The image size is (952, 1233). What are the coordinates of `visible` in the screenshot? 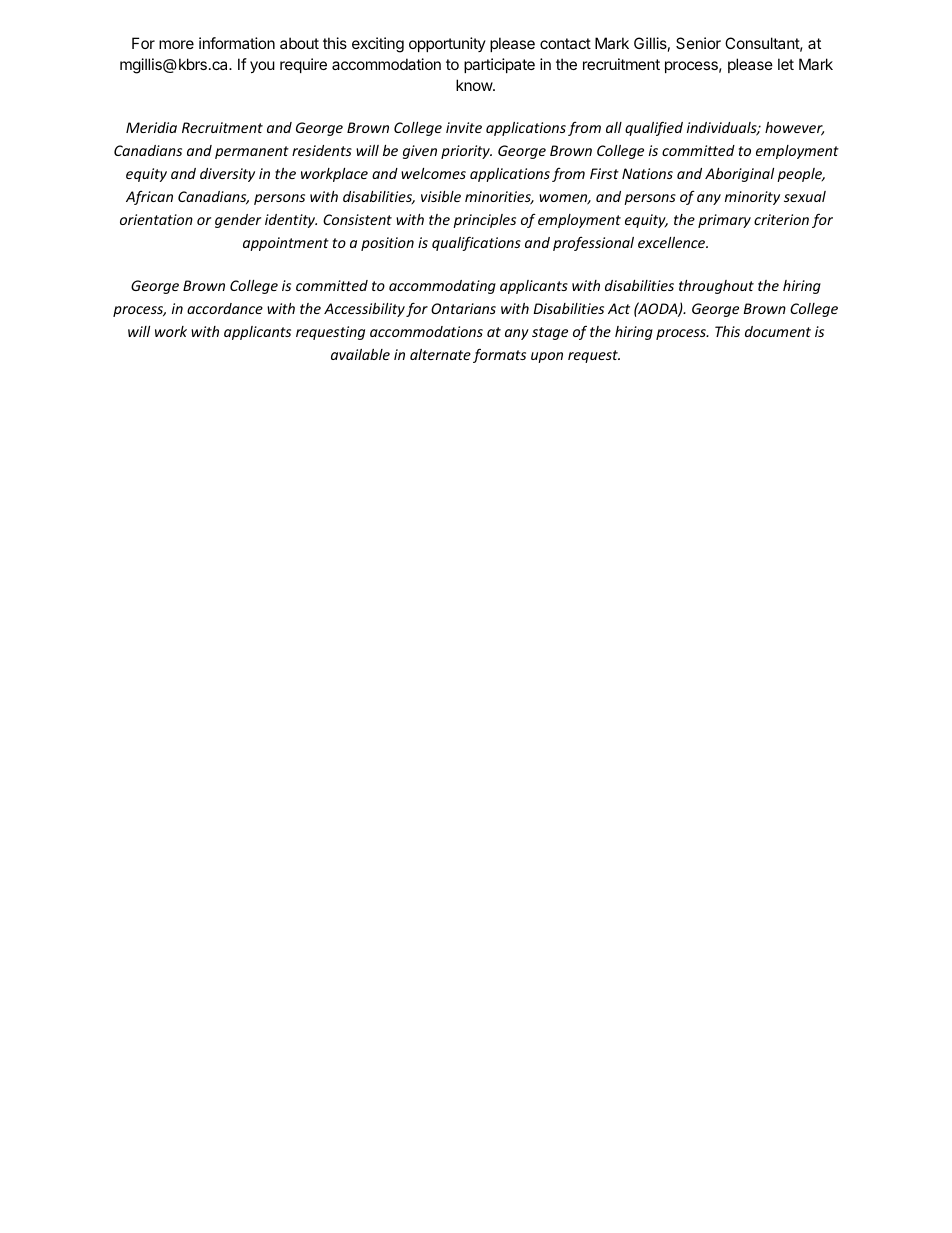 It's located at (441, 196).
